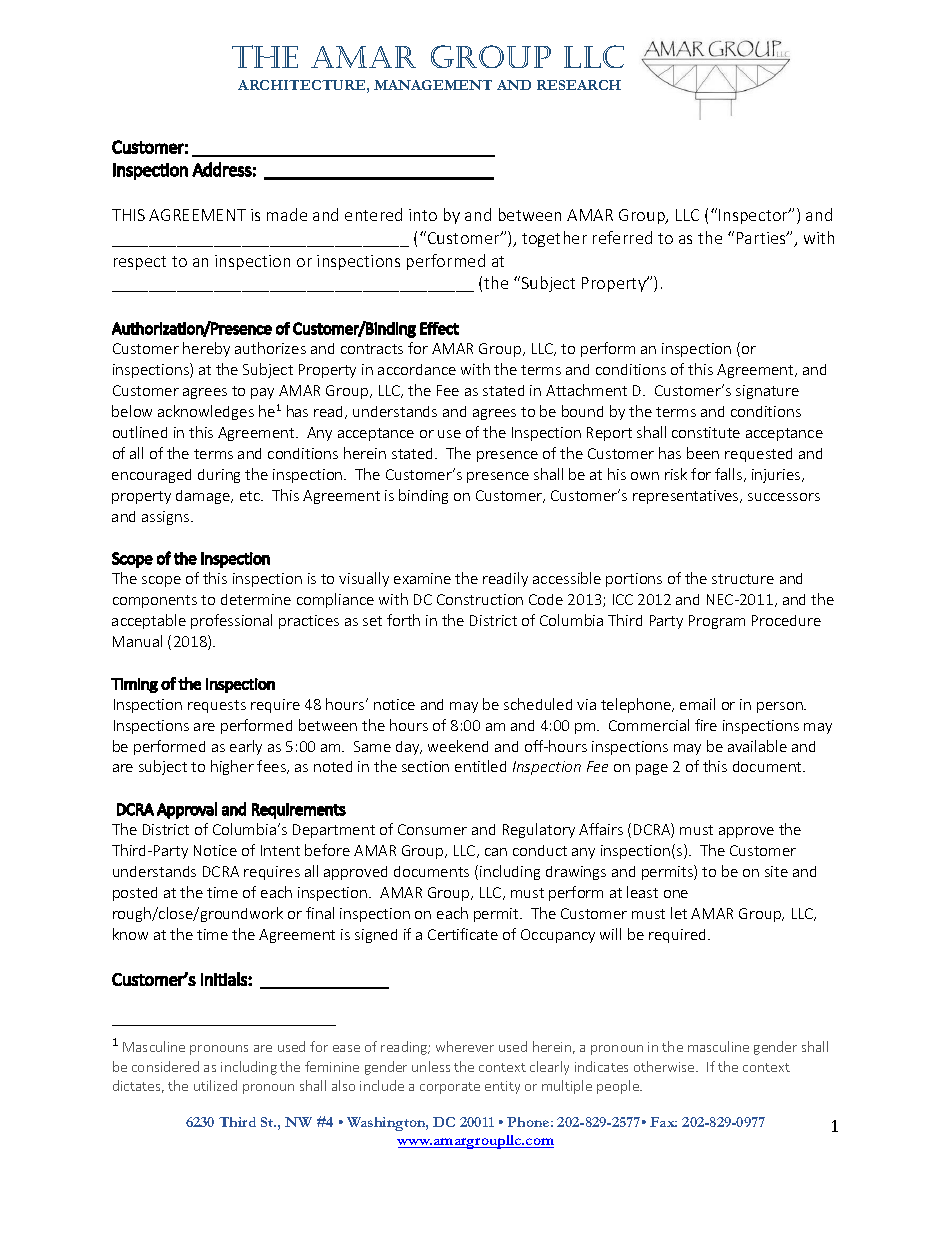 The width and height of the image is (952, 1233). Describe the element at coordinates (743, 579) in the image. I see `structure` at that location.
